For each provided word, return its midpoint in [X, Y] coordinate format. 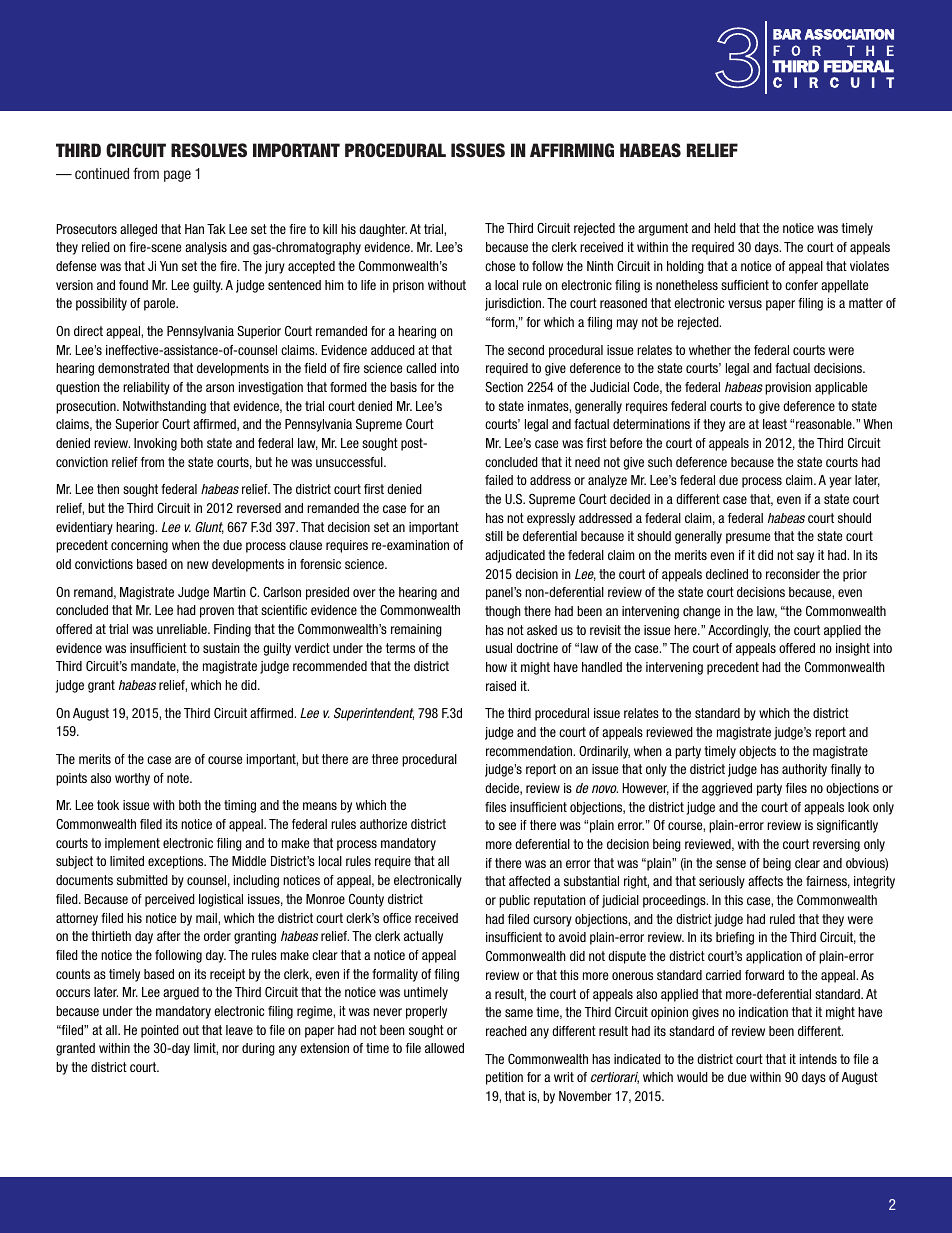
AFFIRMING [572, 150]
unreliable [183, 629]
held [725, 228]
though [503, 612]
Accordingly [739, 631]
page [177, 176]
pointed [160, 1031]
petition [504, 1078]
